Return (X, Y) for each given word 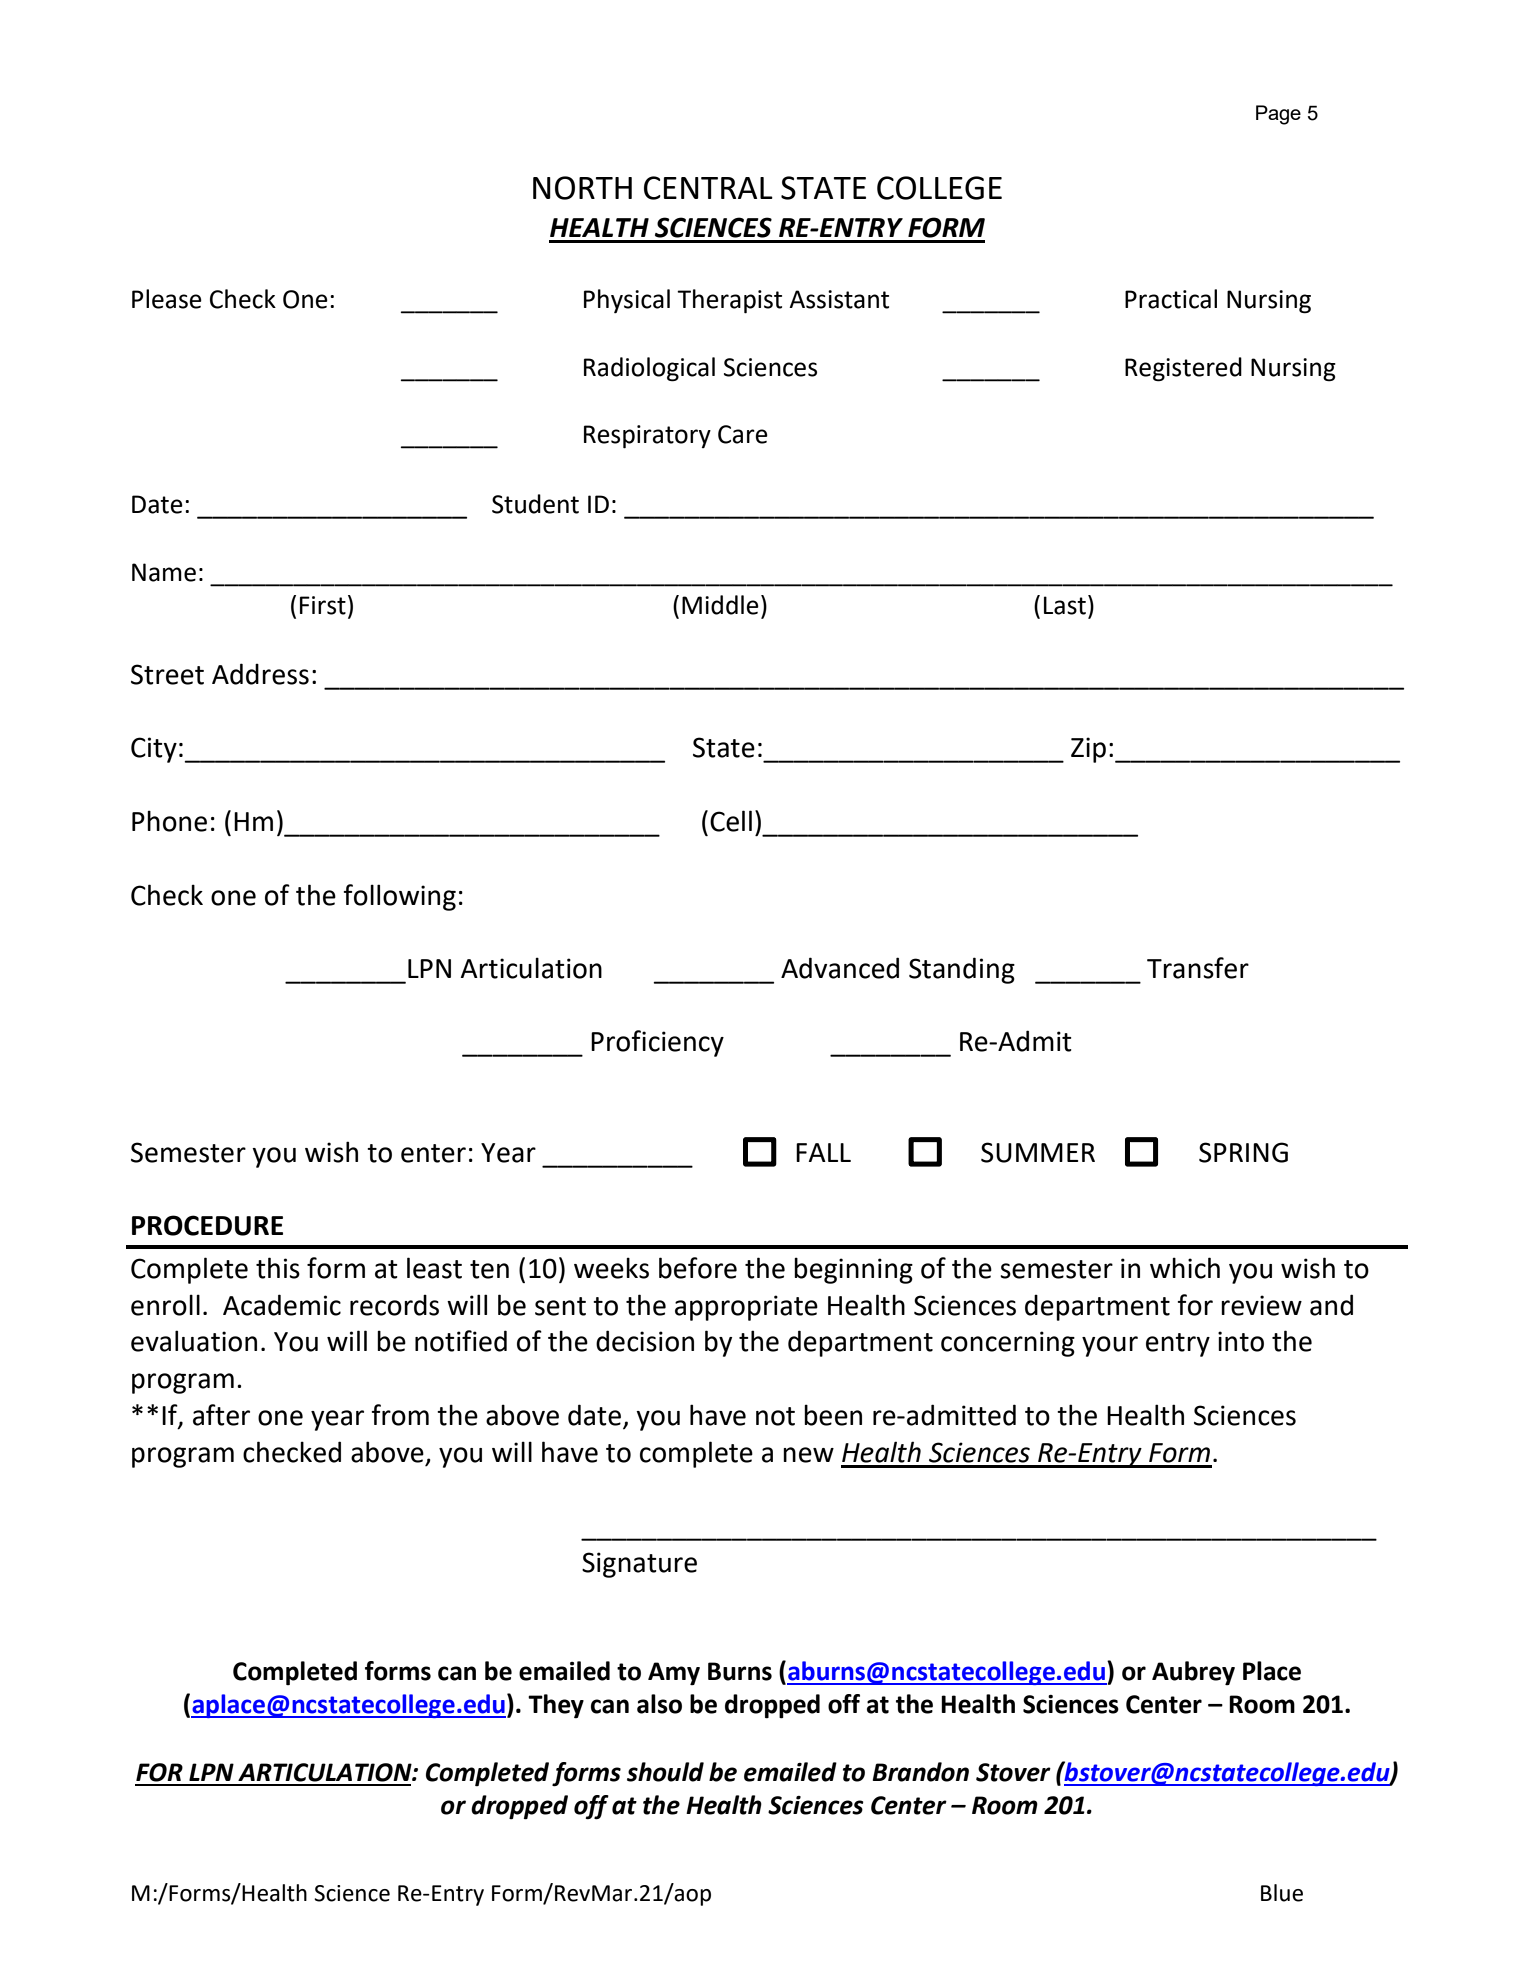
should (665, 1772)
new (808, 1455)
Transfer (1198, 968)
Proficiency (657, 1043)
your (1110, 1346)
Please (167, 299)
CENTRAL (708, 188)
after (221, 1415)
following (399, 897)
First (323, 605)
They (556, 1706)
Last (1065, 605)
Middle (720, 605)
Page (1278, 115)
